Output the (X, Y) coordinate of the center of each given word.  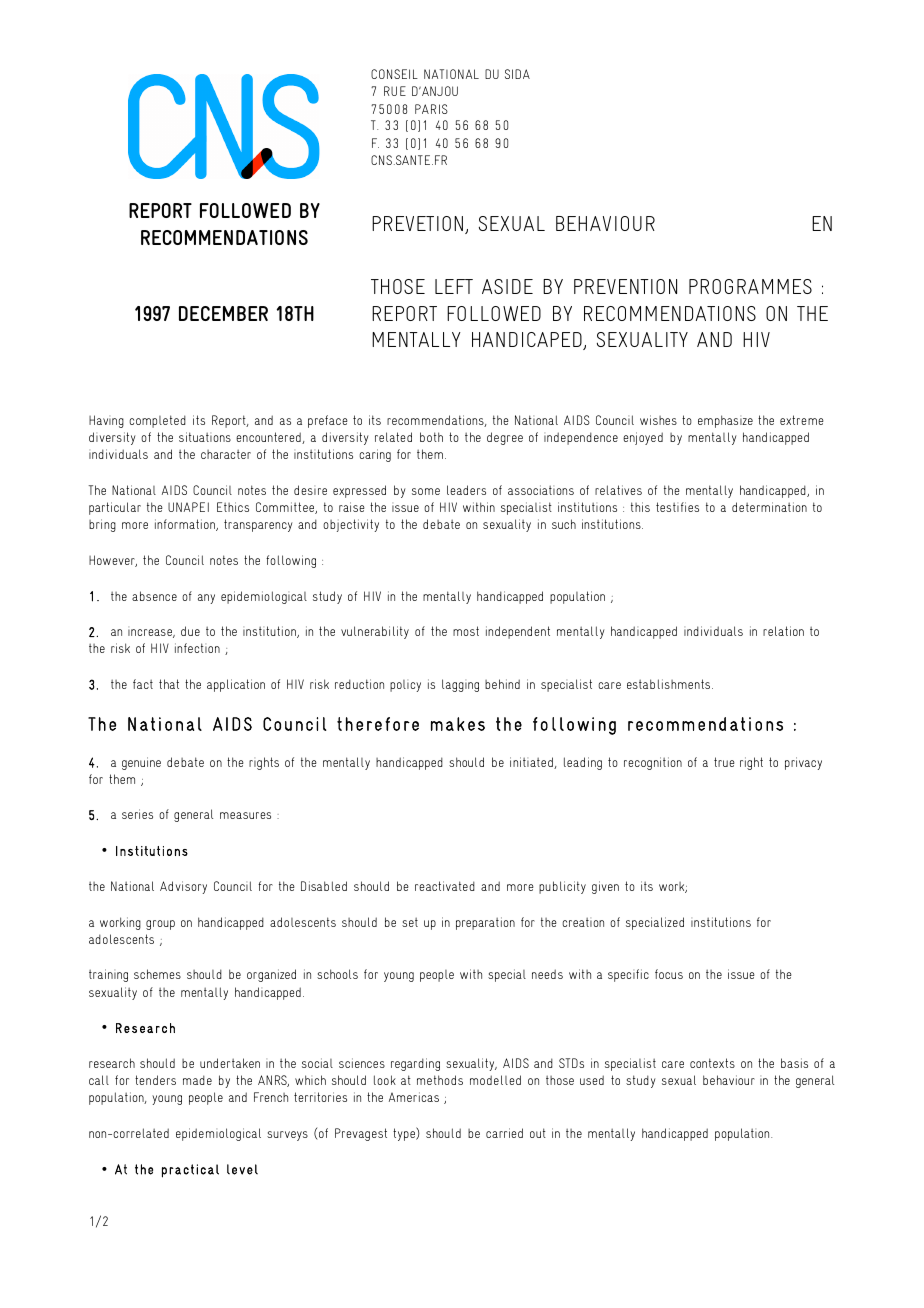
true (724, 762)
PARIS (431, 109)
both (431, 437)
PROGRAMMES (750, 286)
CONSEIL (394, 74)
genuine (141, 763)
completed (157, 421)
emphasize (725, 421)
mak (447, 724)
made (197, 1080)
